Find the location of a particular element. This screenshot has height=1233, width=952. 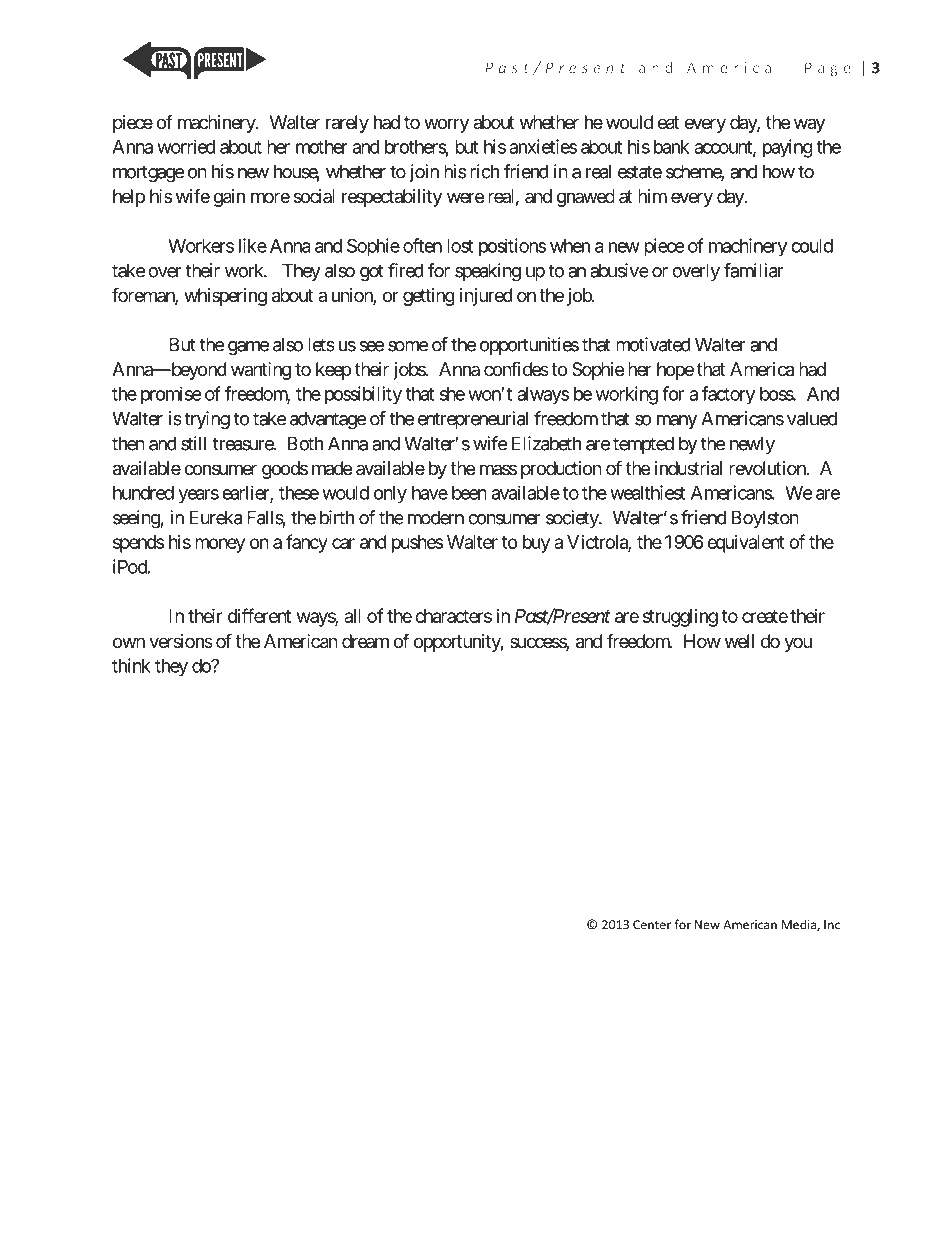

worried is located at coordinates (186, 146).
